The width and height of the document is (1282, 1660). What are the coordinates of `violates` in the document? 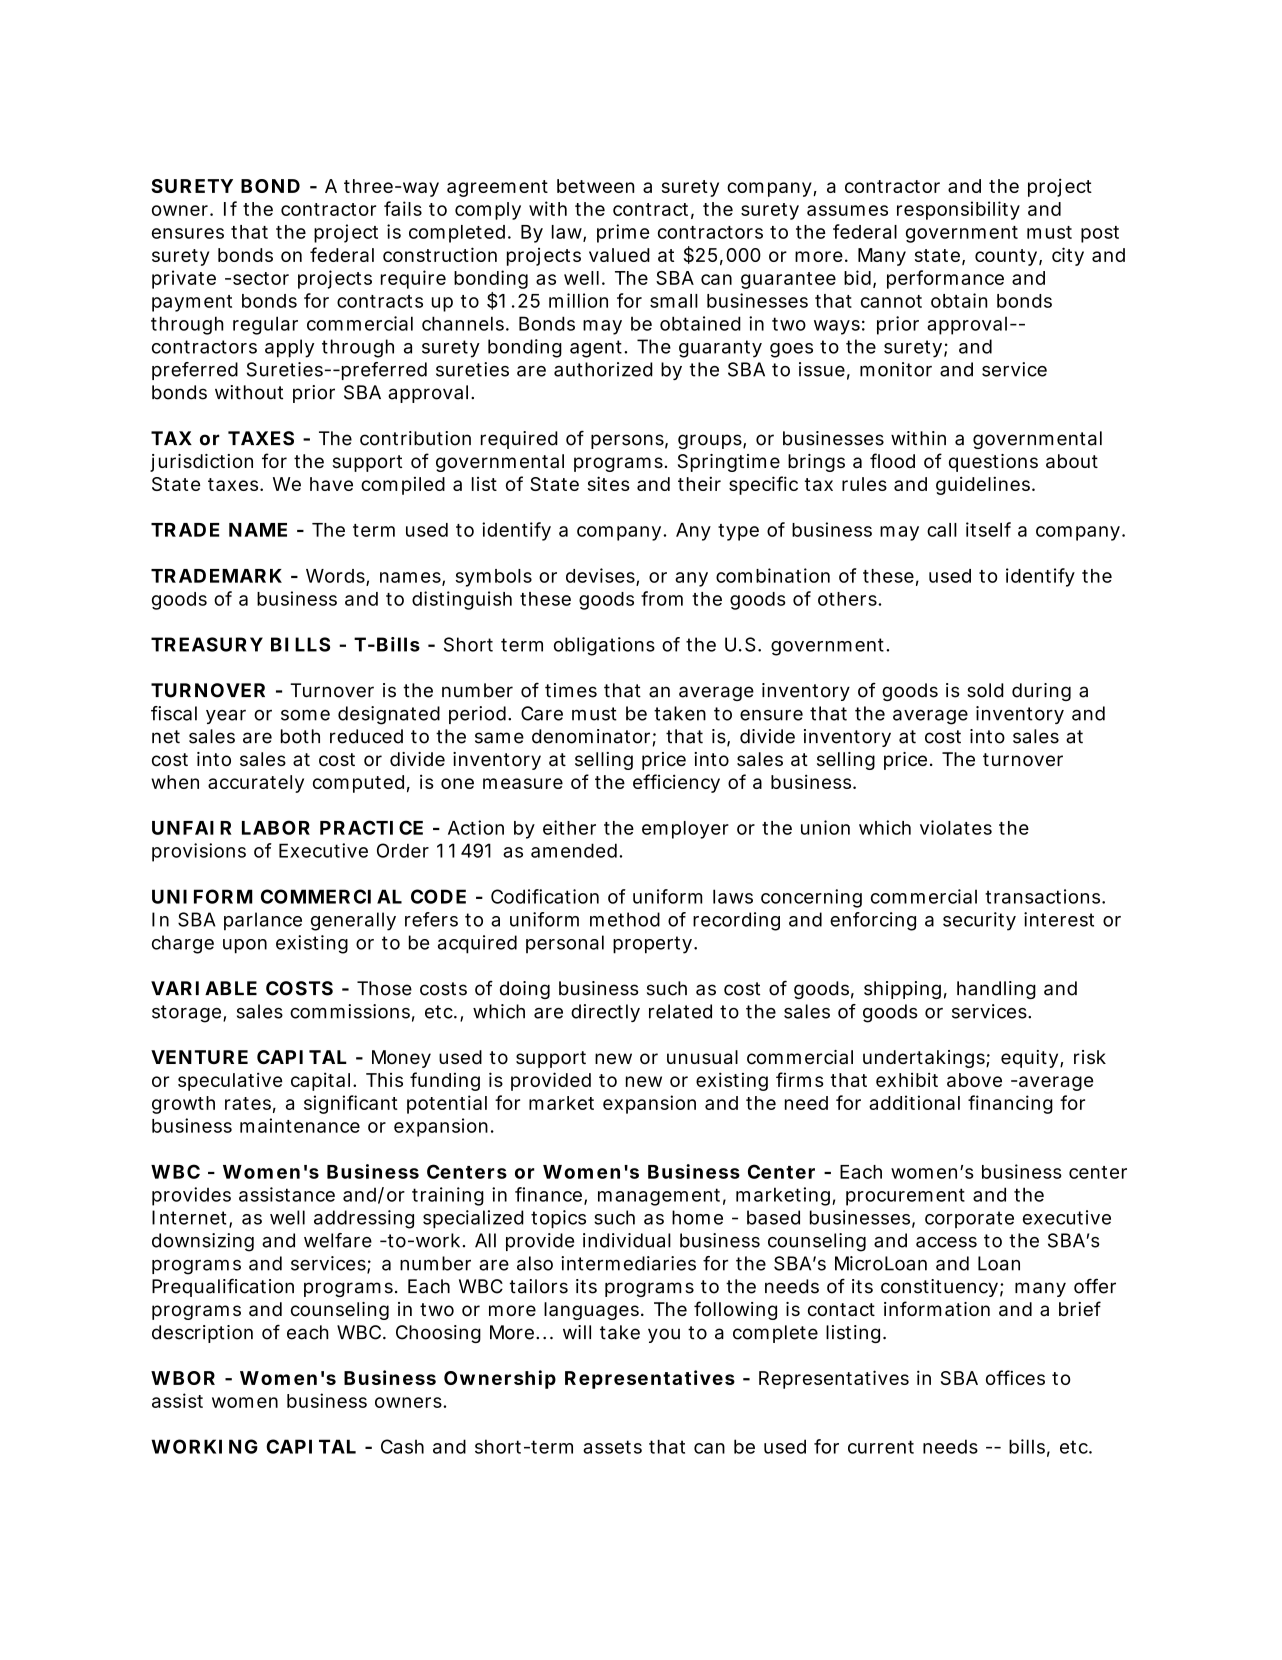 It's located at (956, 827).
